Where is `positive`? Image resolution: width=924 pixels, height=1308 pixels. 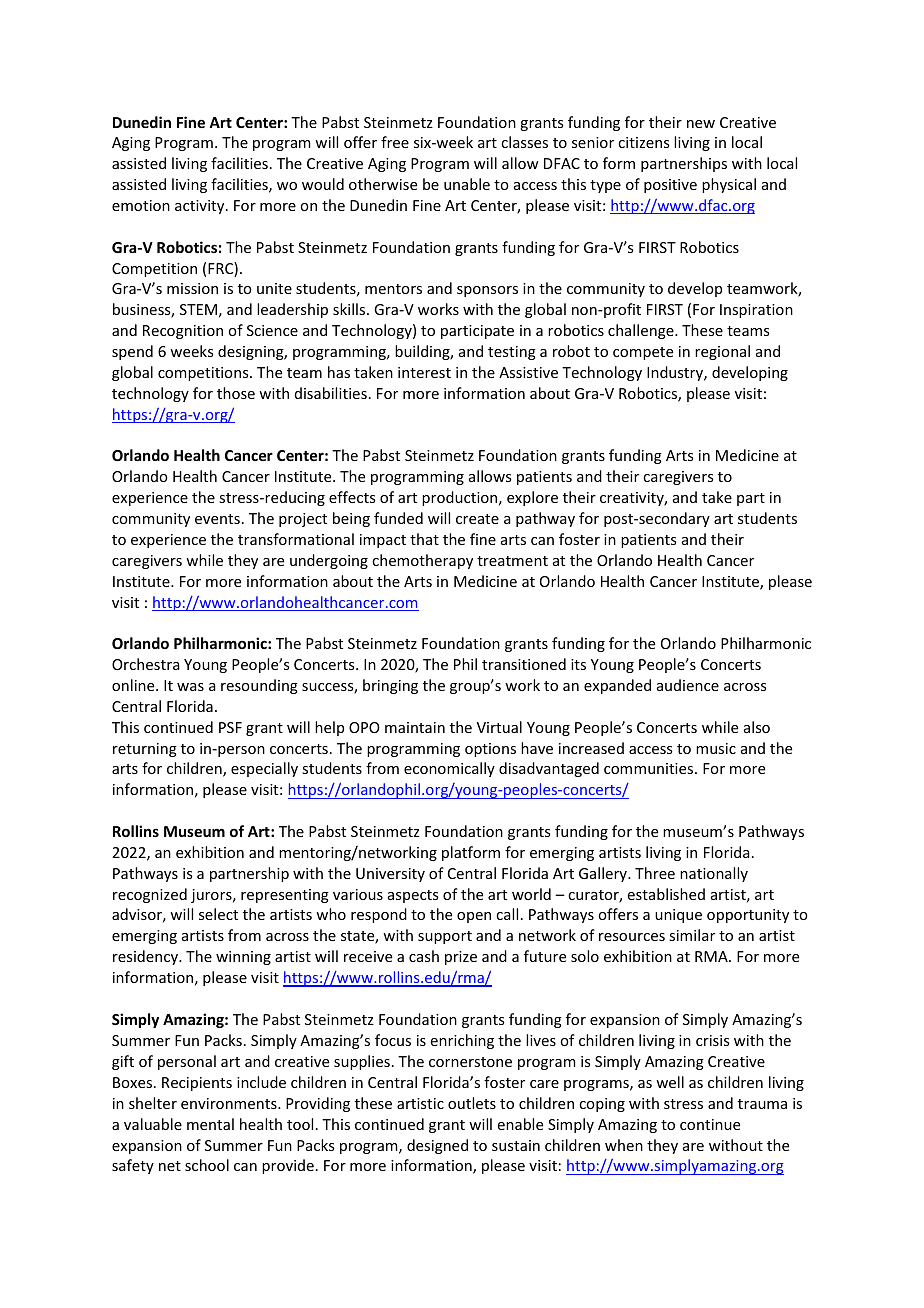
positive is located at coordinates (670, 186).
